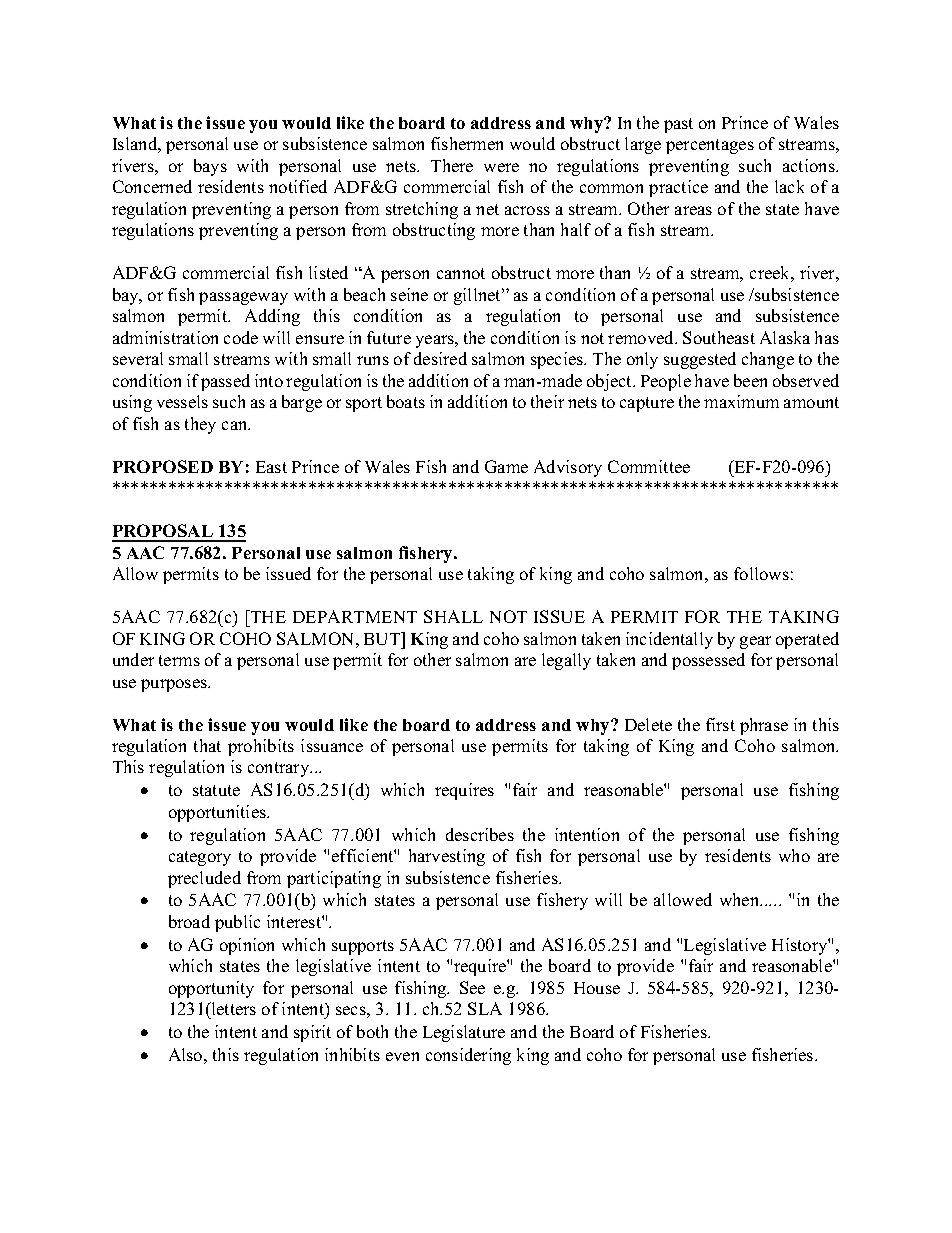 Image resolution: width=952 pixels, height=1233 pixels. What do you see at coordinates (210, 167) in the screenshot?
I see `bays` at bounding box center [210, 167].
